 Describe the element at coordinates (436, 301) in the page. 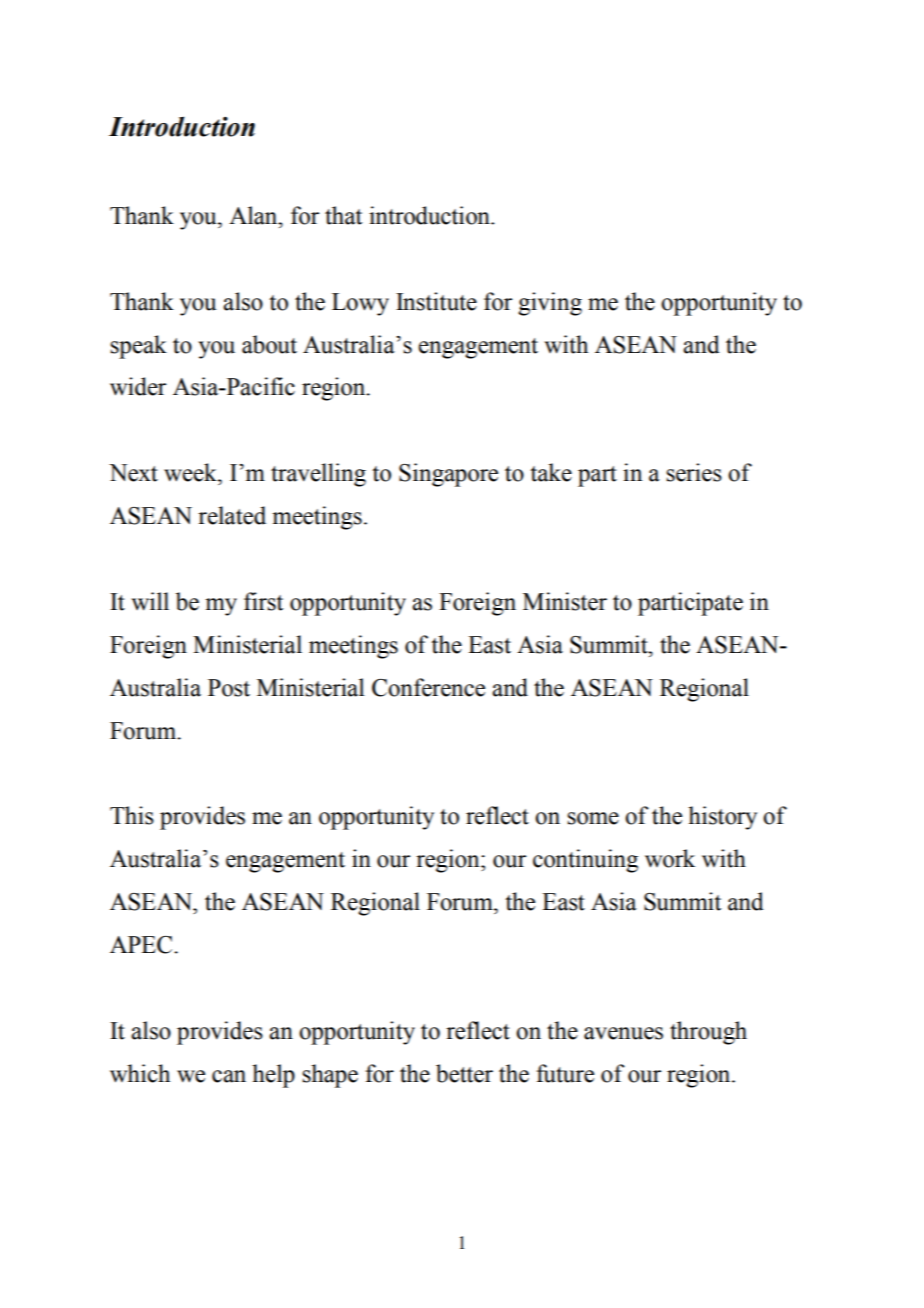

I see `Institute` at that location.
